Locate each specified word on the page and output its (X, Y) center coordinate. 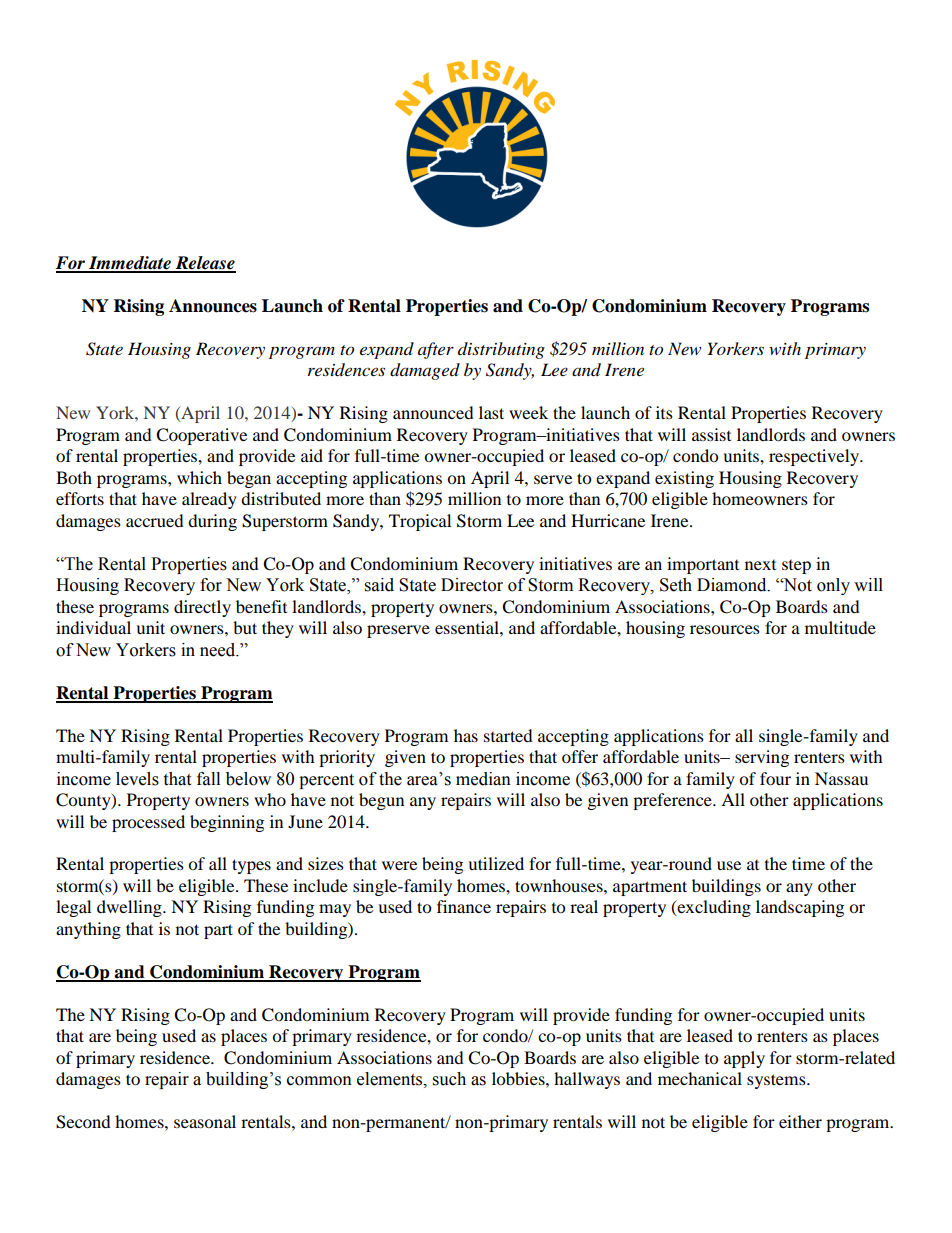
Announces (213, 306)
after (436, 350)
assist (711, 434)
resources (725, 629)
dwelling (130, 908)
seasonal (205, 1121)
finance (464, 906)
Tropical (420, 522)
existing (684, 479)
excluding (713, 908)
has (466, 735)
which (199, 477)
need (219, 650)
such (449, 1079)
